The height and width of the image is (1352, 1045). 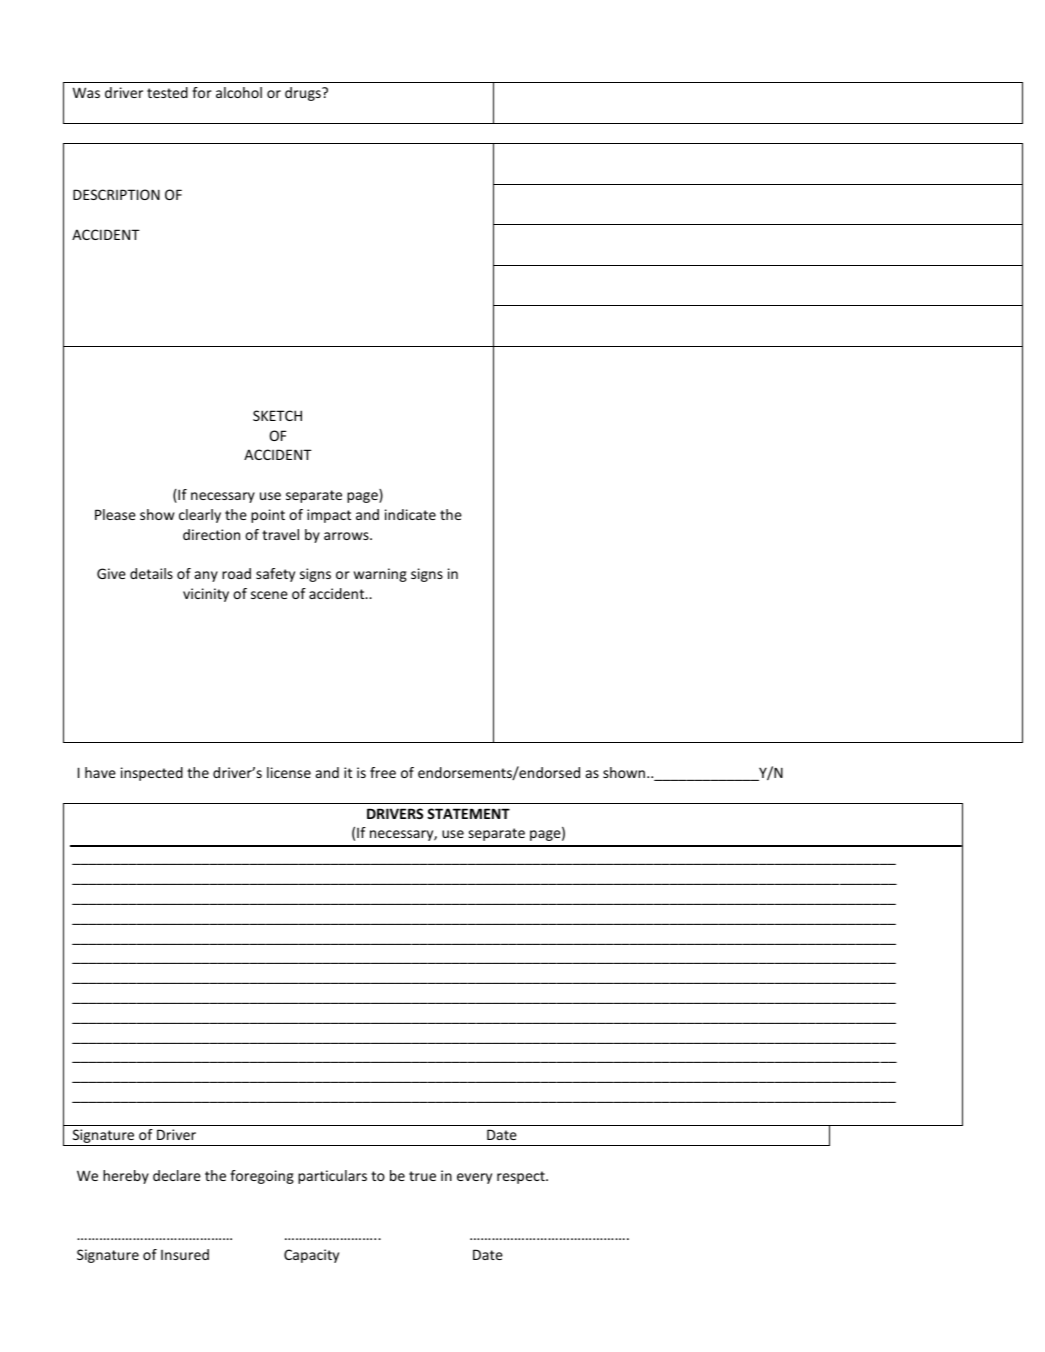 I want to click on Capacity, so click(x=311, y=1256).
